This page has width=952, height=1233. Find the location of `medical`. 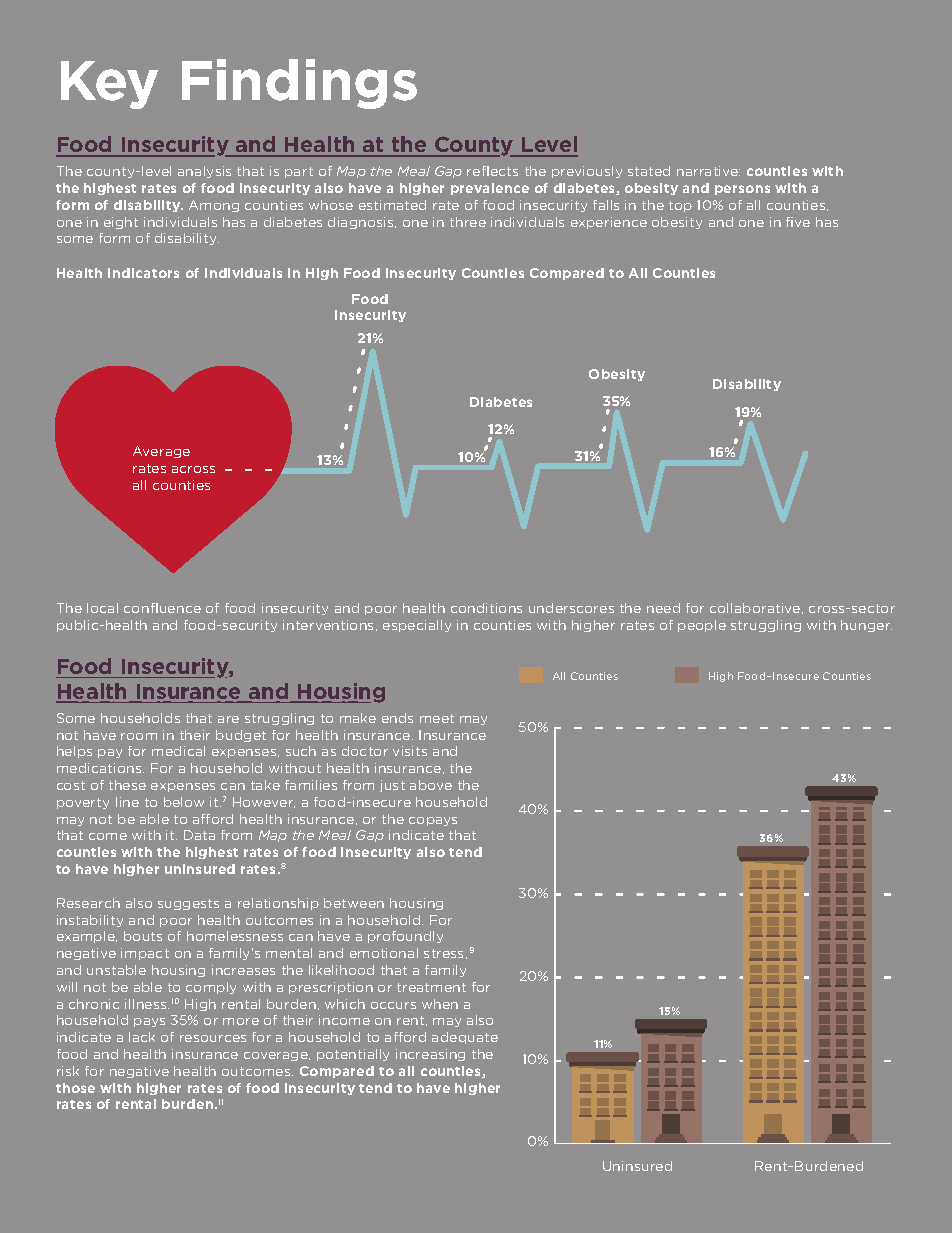

medical is located at coordinates (178, 751).
